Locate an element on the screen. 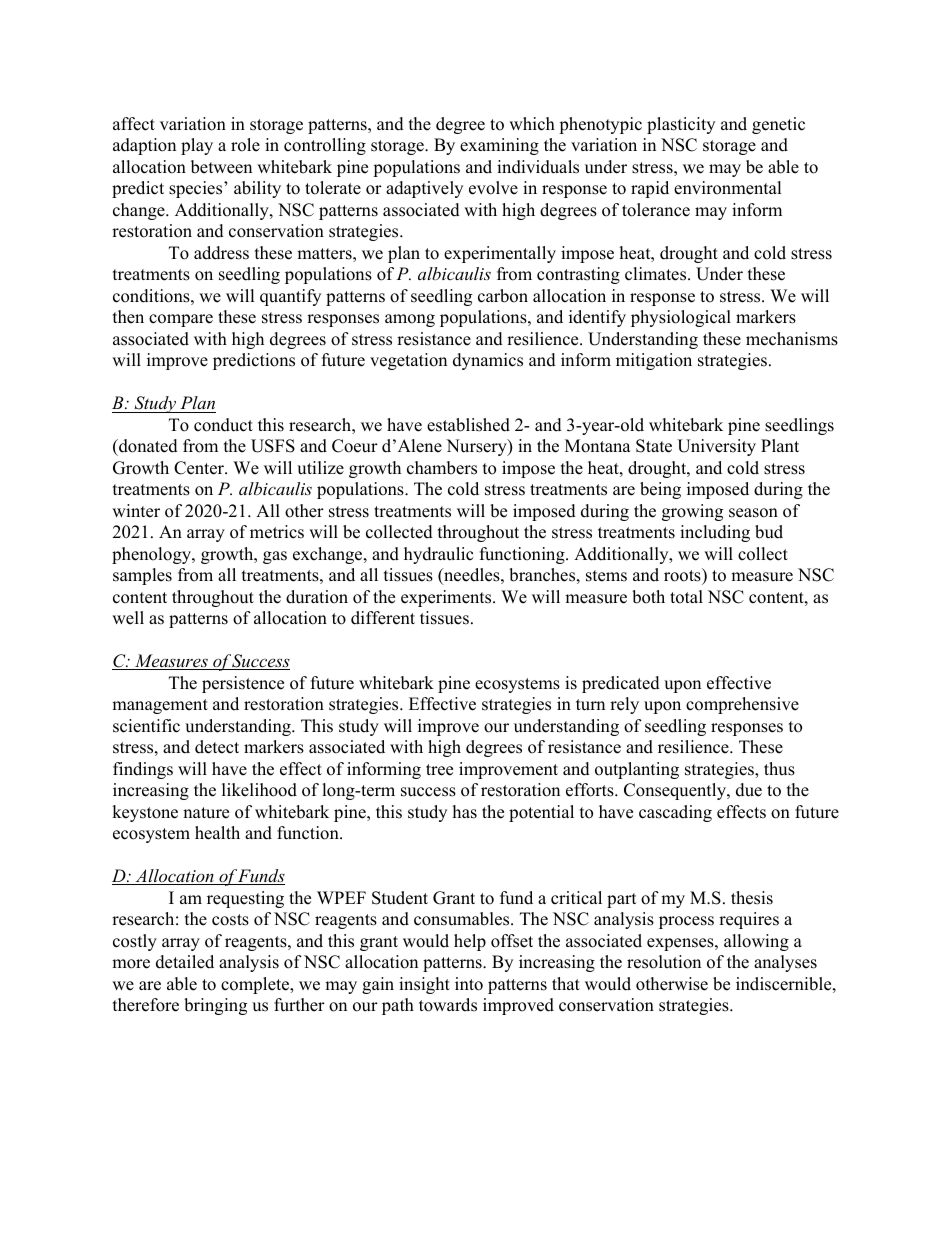 The height and width of the screenshot is (1233, 952). examining is located at coordinates (499, 146).
